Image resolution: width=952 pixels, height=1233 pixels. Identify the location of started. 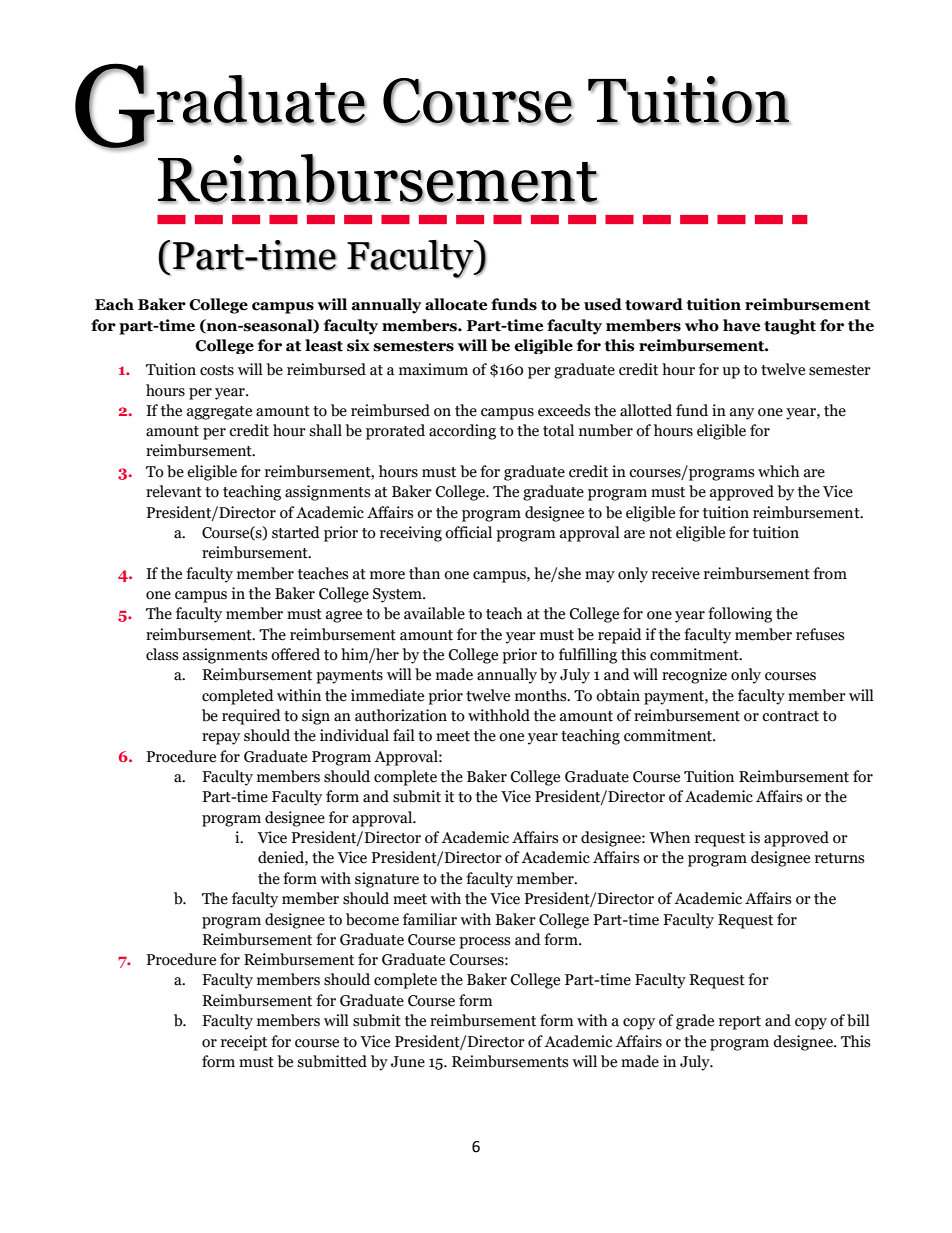
(296, 532).
